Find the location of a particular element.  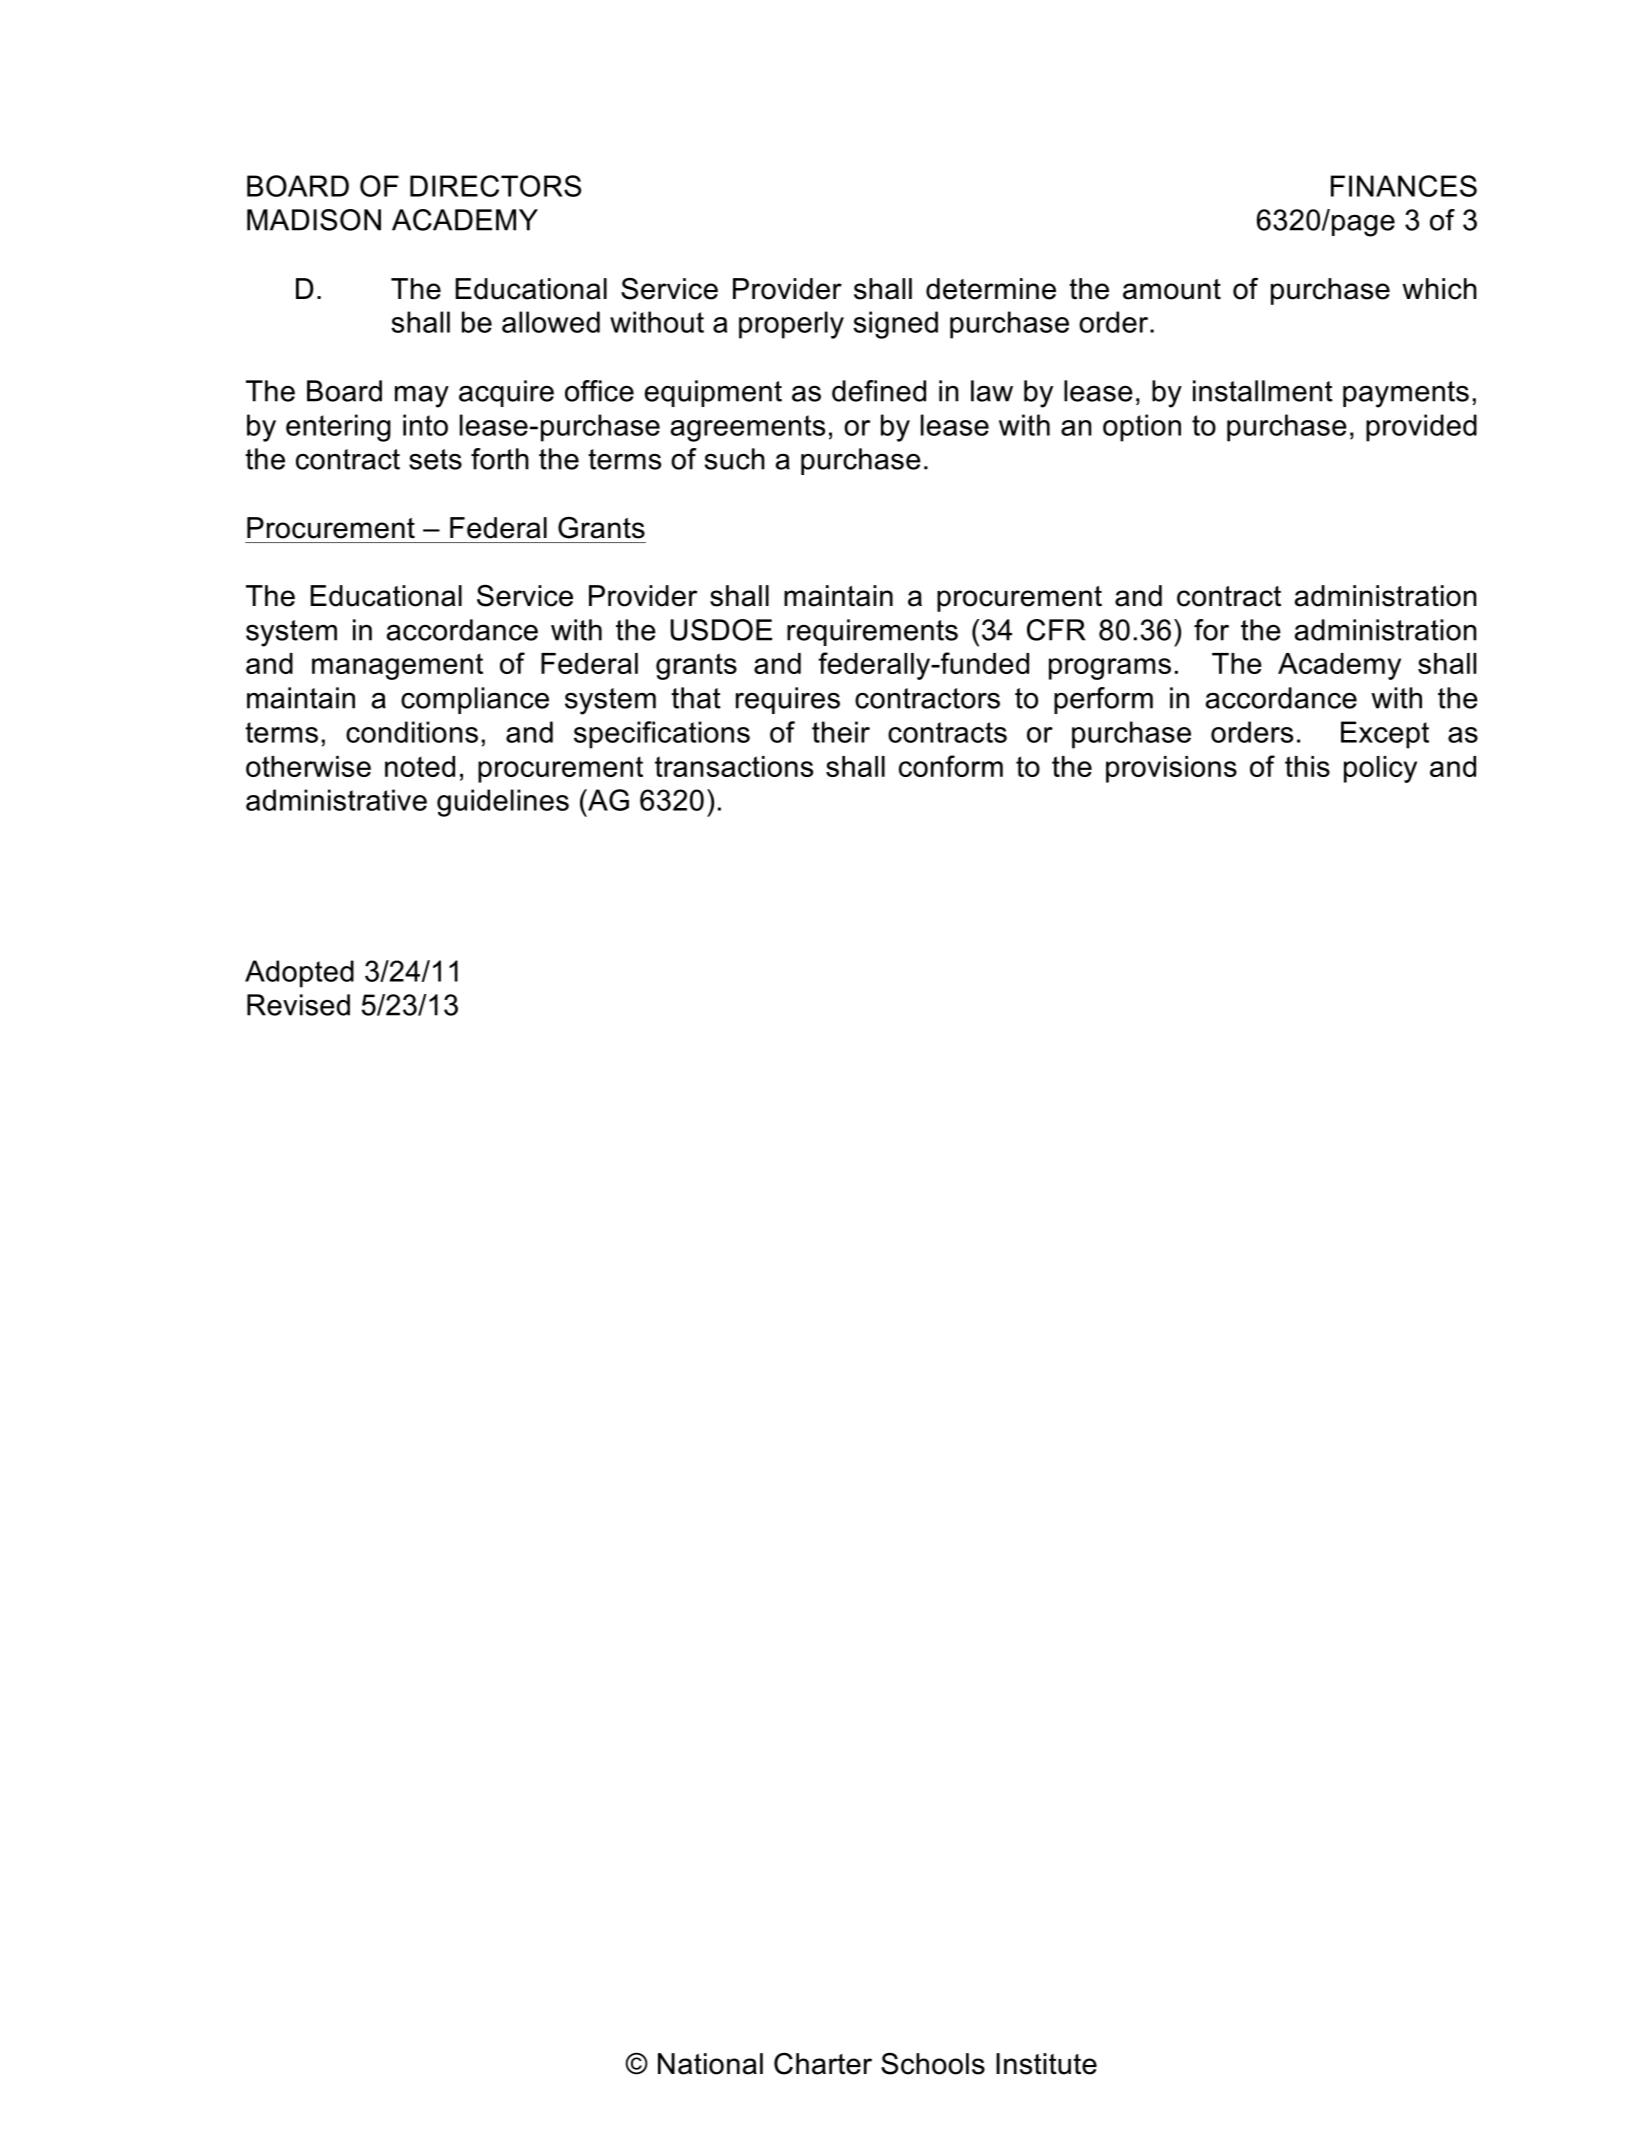

DIRECTORS is located at coordinates (495, 186).
